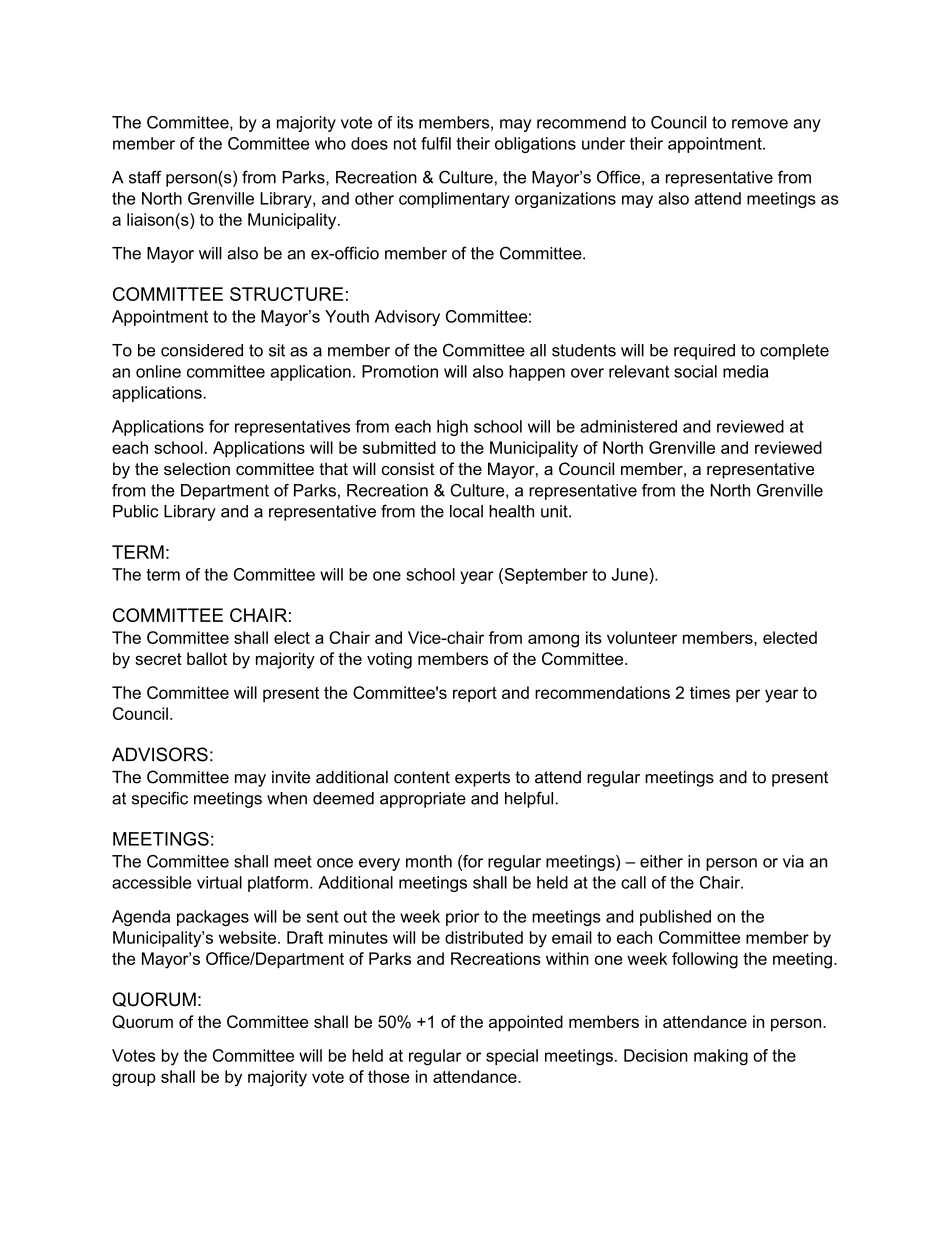 This screenshot has width=952, height=1233. I want to click on media, so click(745, 371).
